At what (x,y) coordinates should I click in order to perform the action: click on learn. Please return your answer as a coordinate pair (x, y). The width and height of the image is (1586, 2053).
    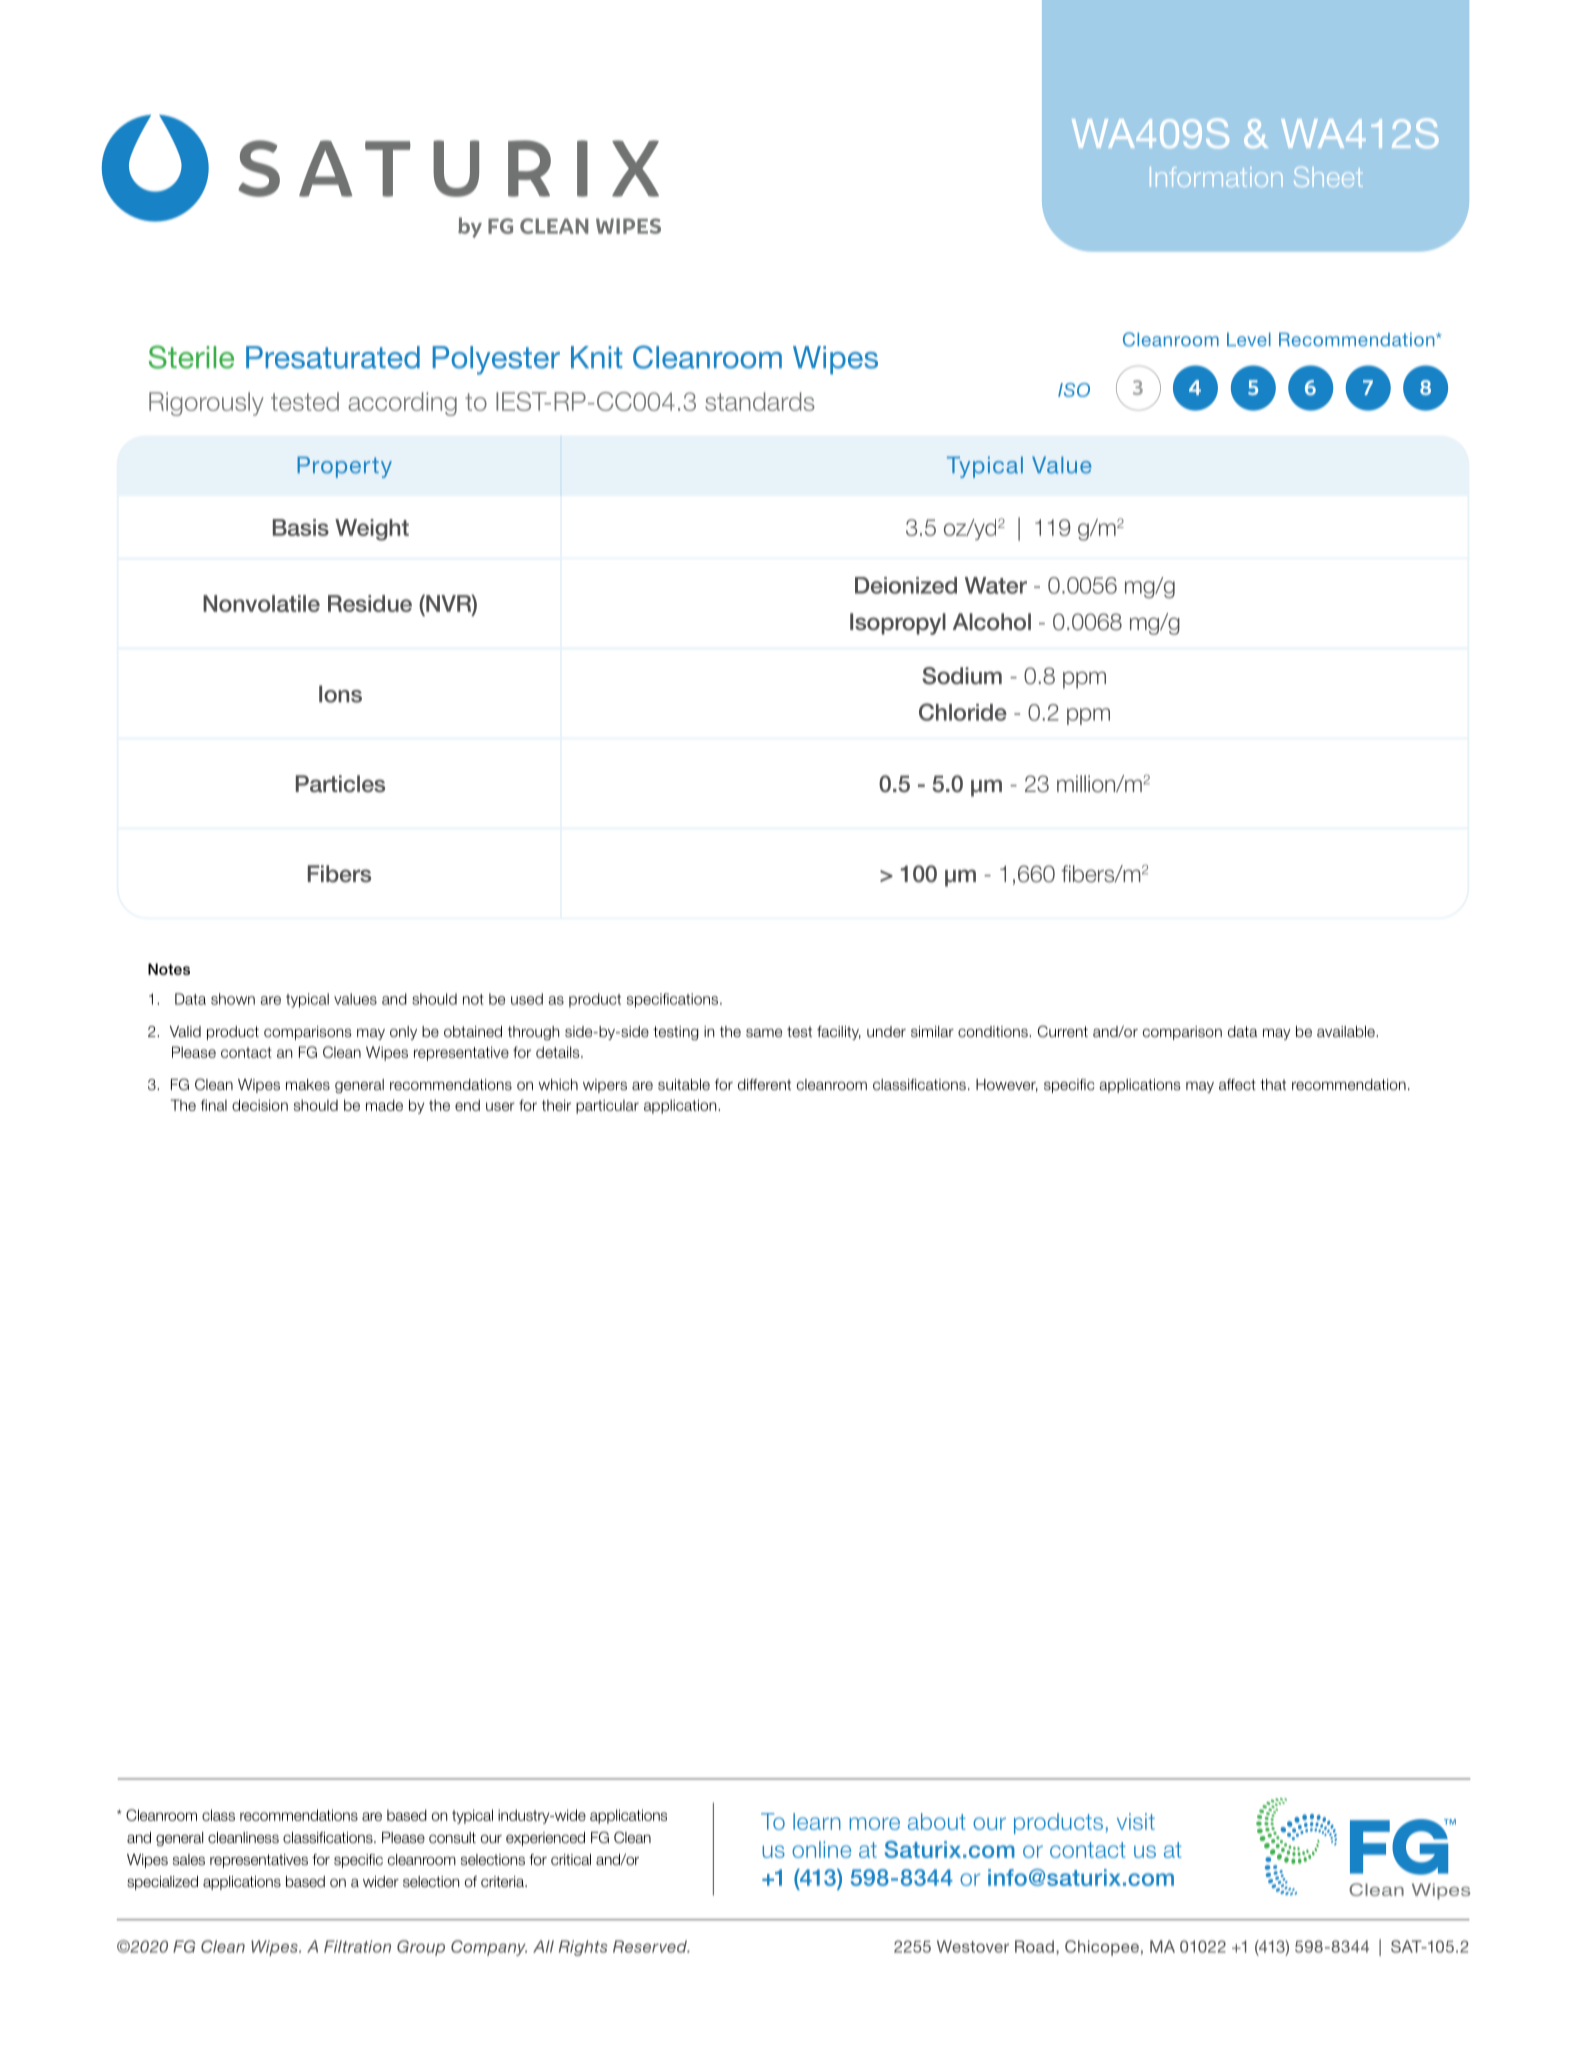
    Looking at the image, I should click on (817, 1821).
